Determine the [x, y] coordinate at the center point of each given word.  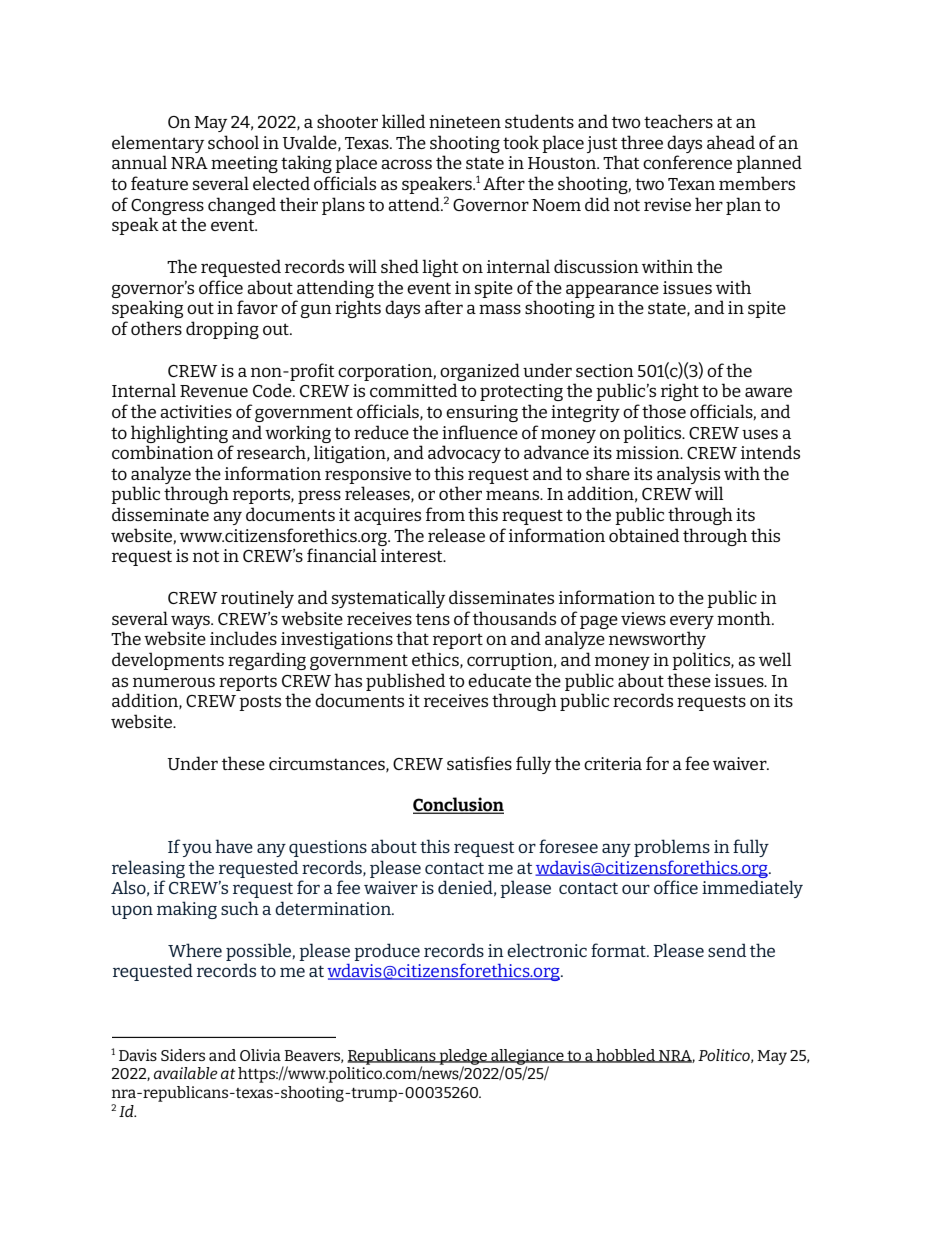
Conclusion [458, 805]
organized [480, 372]
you [197, 850]
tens [433, 619]
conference [687, 162]
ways [191, 622]
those [664, 411]
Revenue [214, 391]
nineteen [465, 121]
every [692, 622]
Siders [183, 1055]
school [233, 142]
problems [672, 848]
